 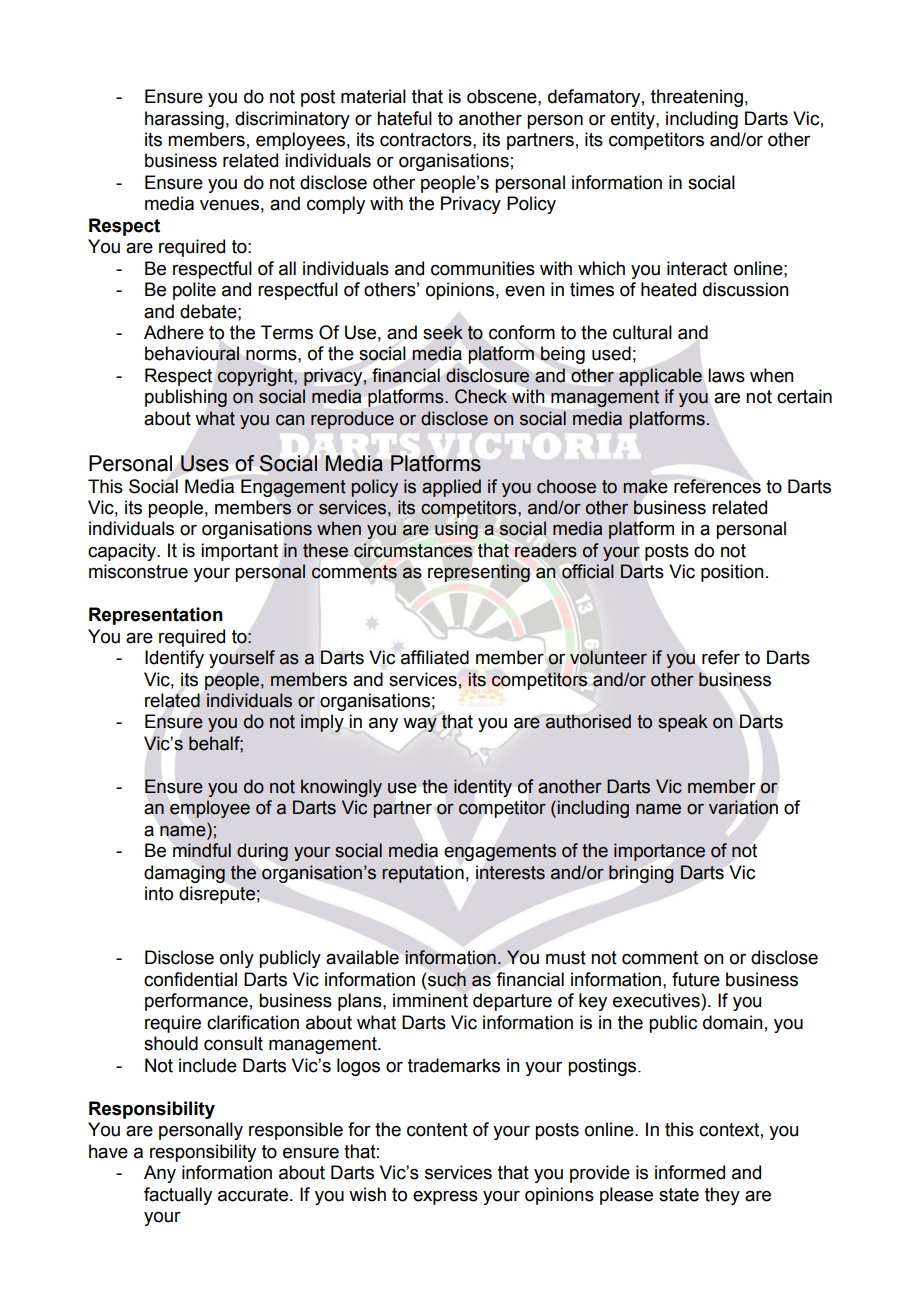 What do you see at coordinates (202, 850) in the image?
I see `mindful` at bounding box center [202, 850].
